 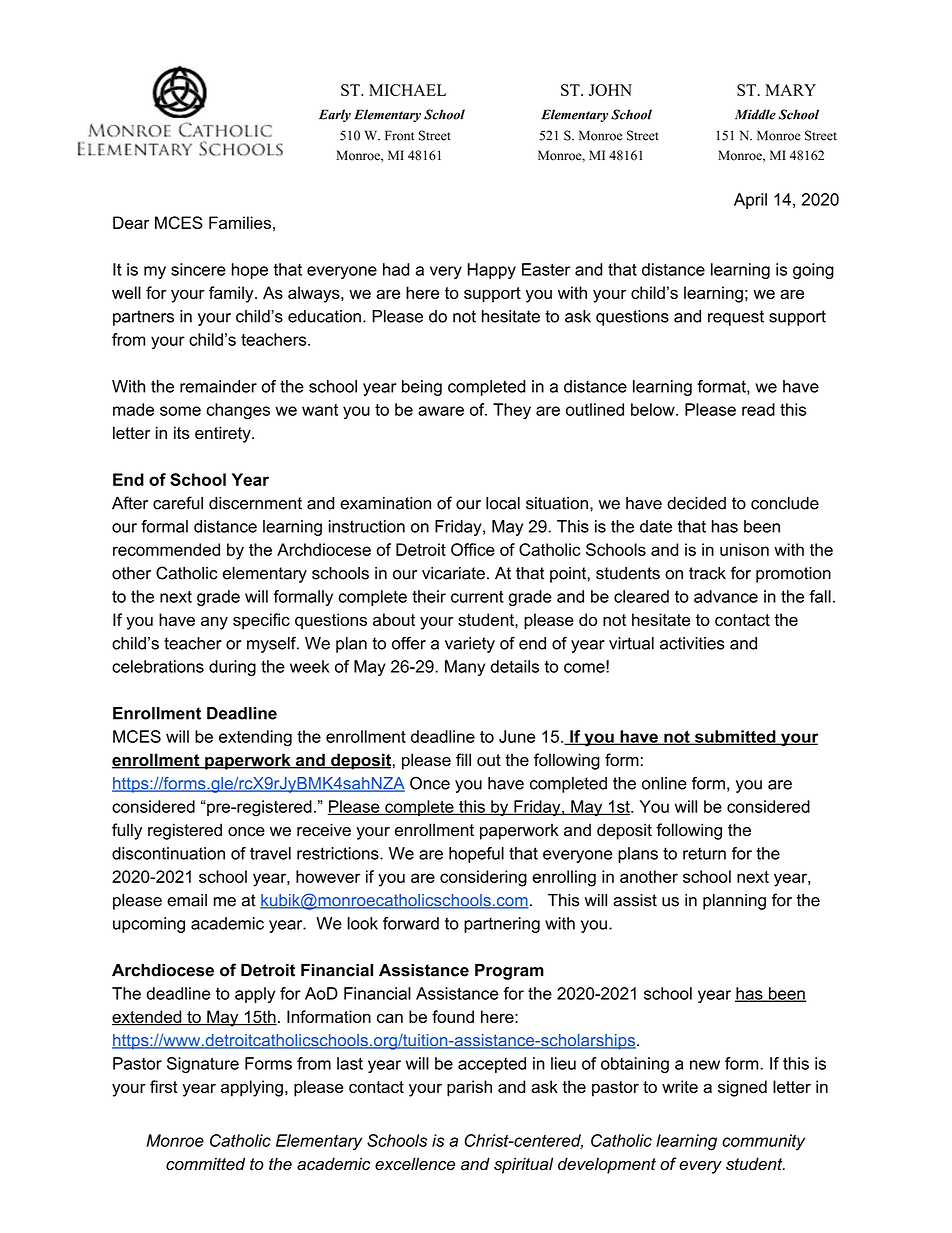 What do you see at coordinates (399, 135) in the screenshot?
I see `Front` at bounding box center [399, 135].
